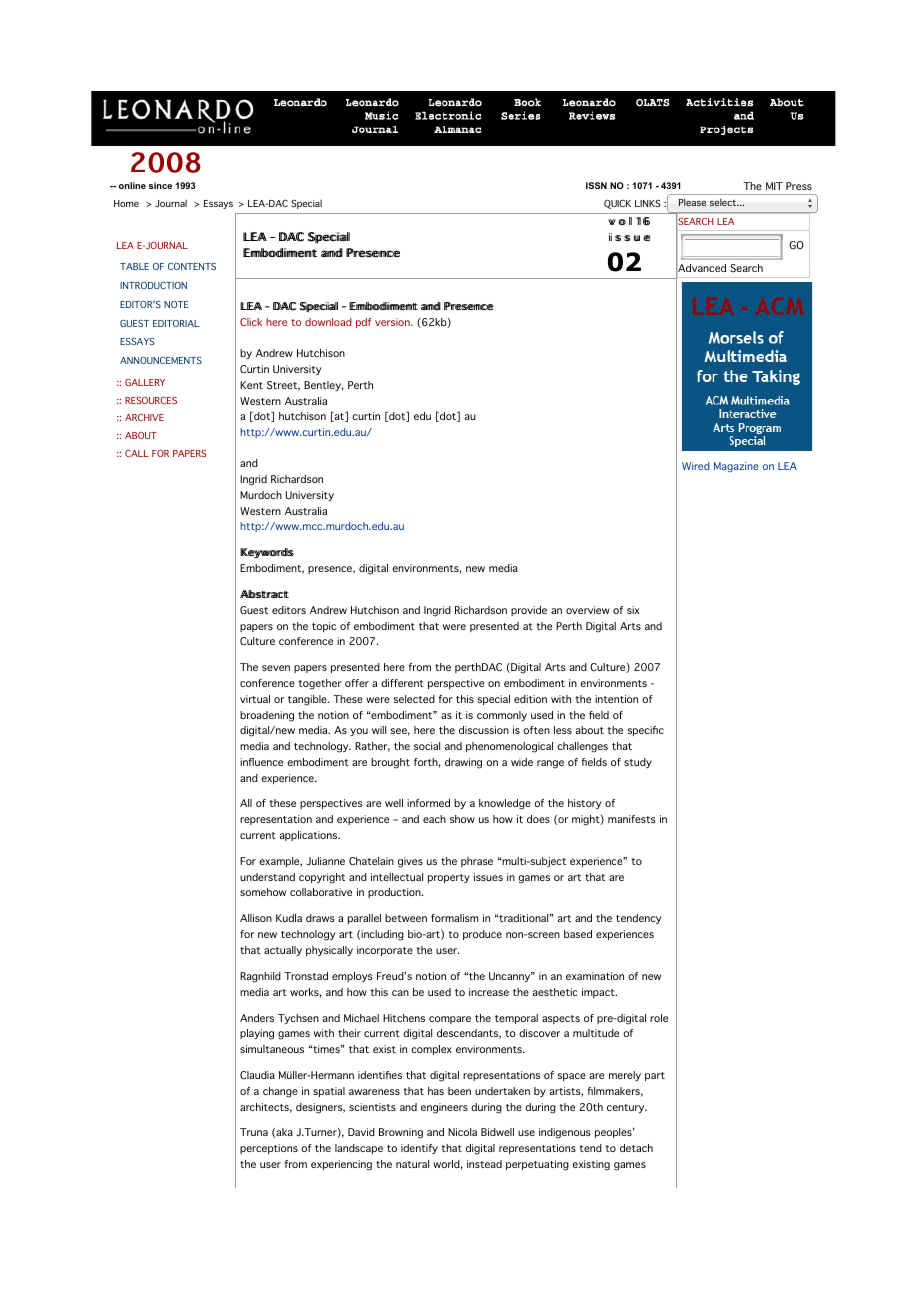 The height and width of the document is (1308, 924). I want to click on Kent, so click(251, 385).
